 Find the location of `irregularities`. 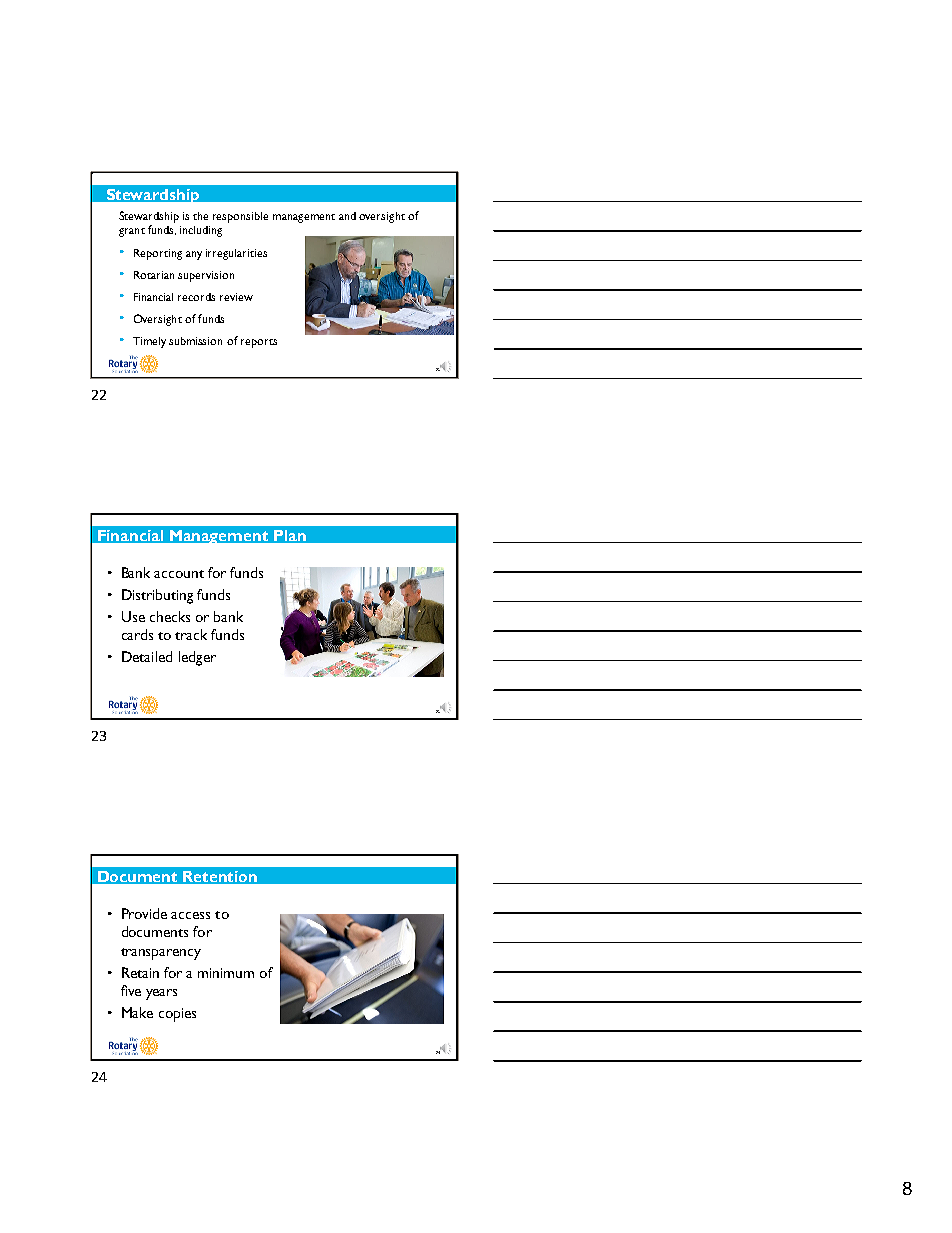

irregularities is located at coordinates (236, 254).
